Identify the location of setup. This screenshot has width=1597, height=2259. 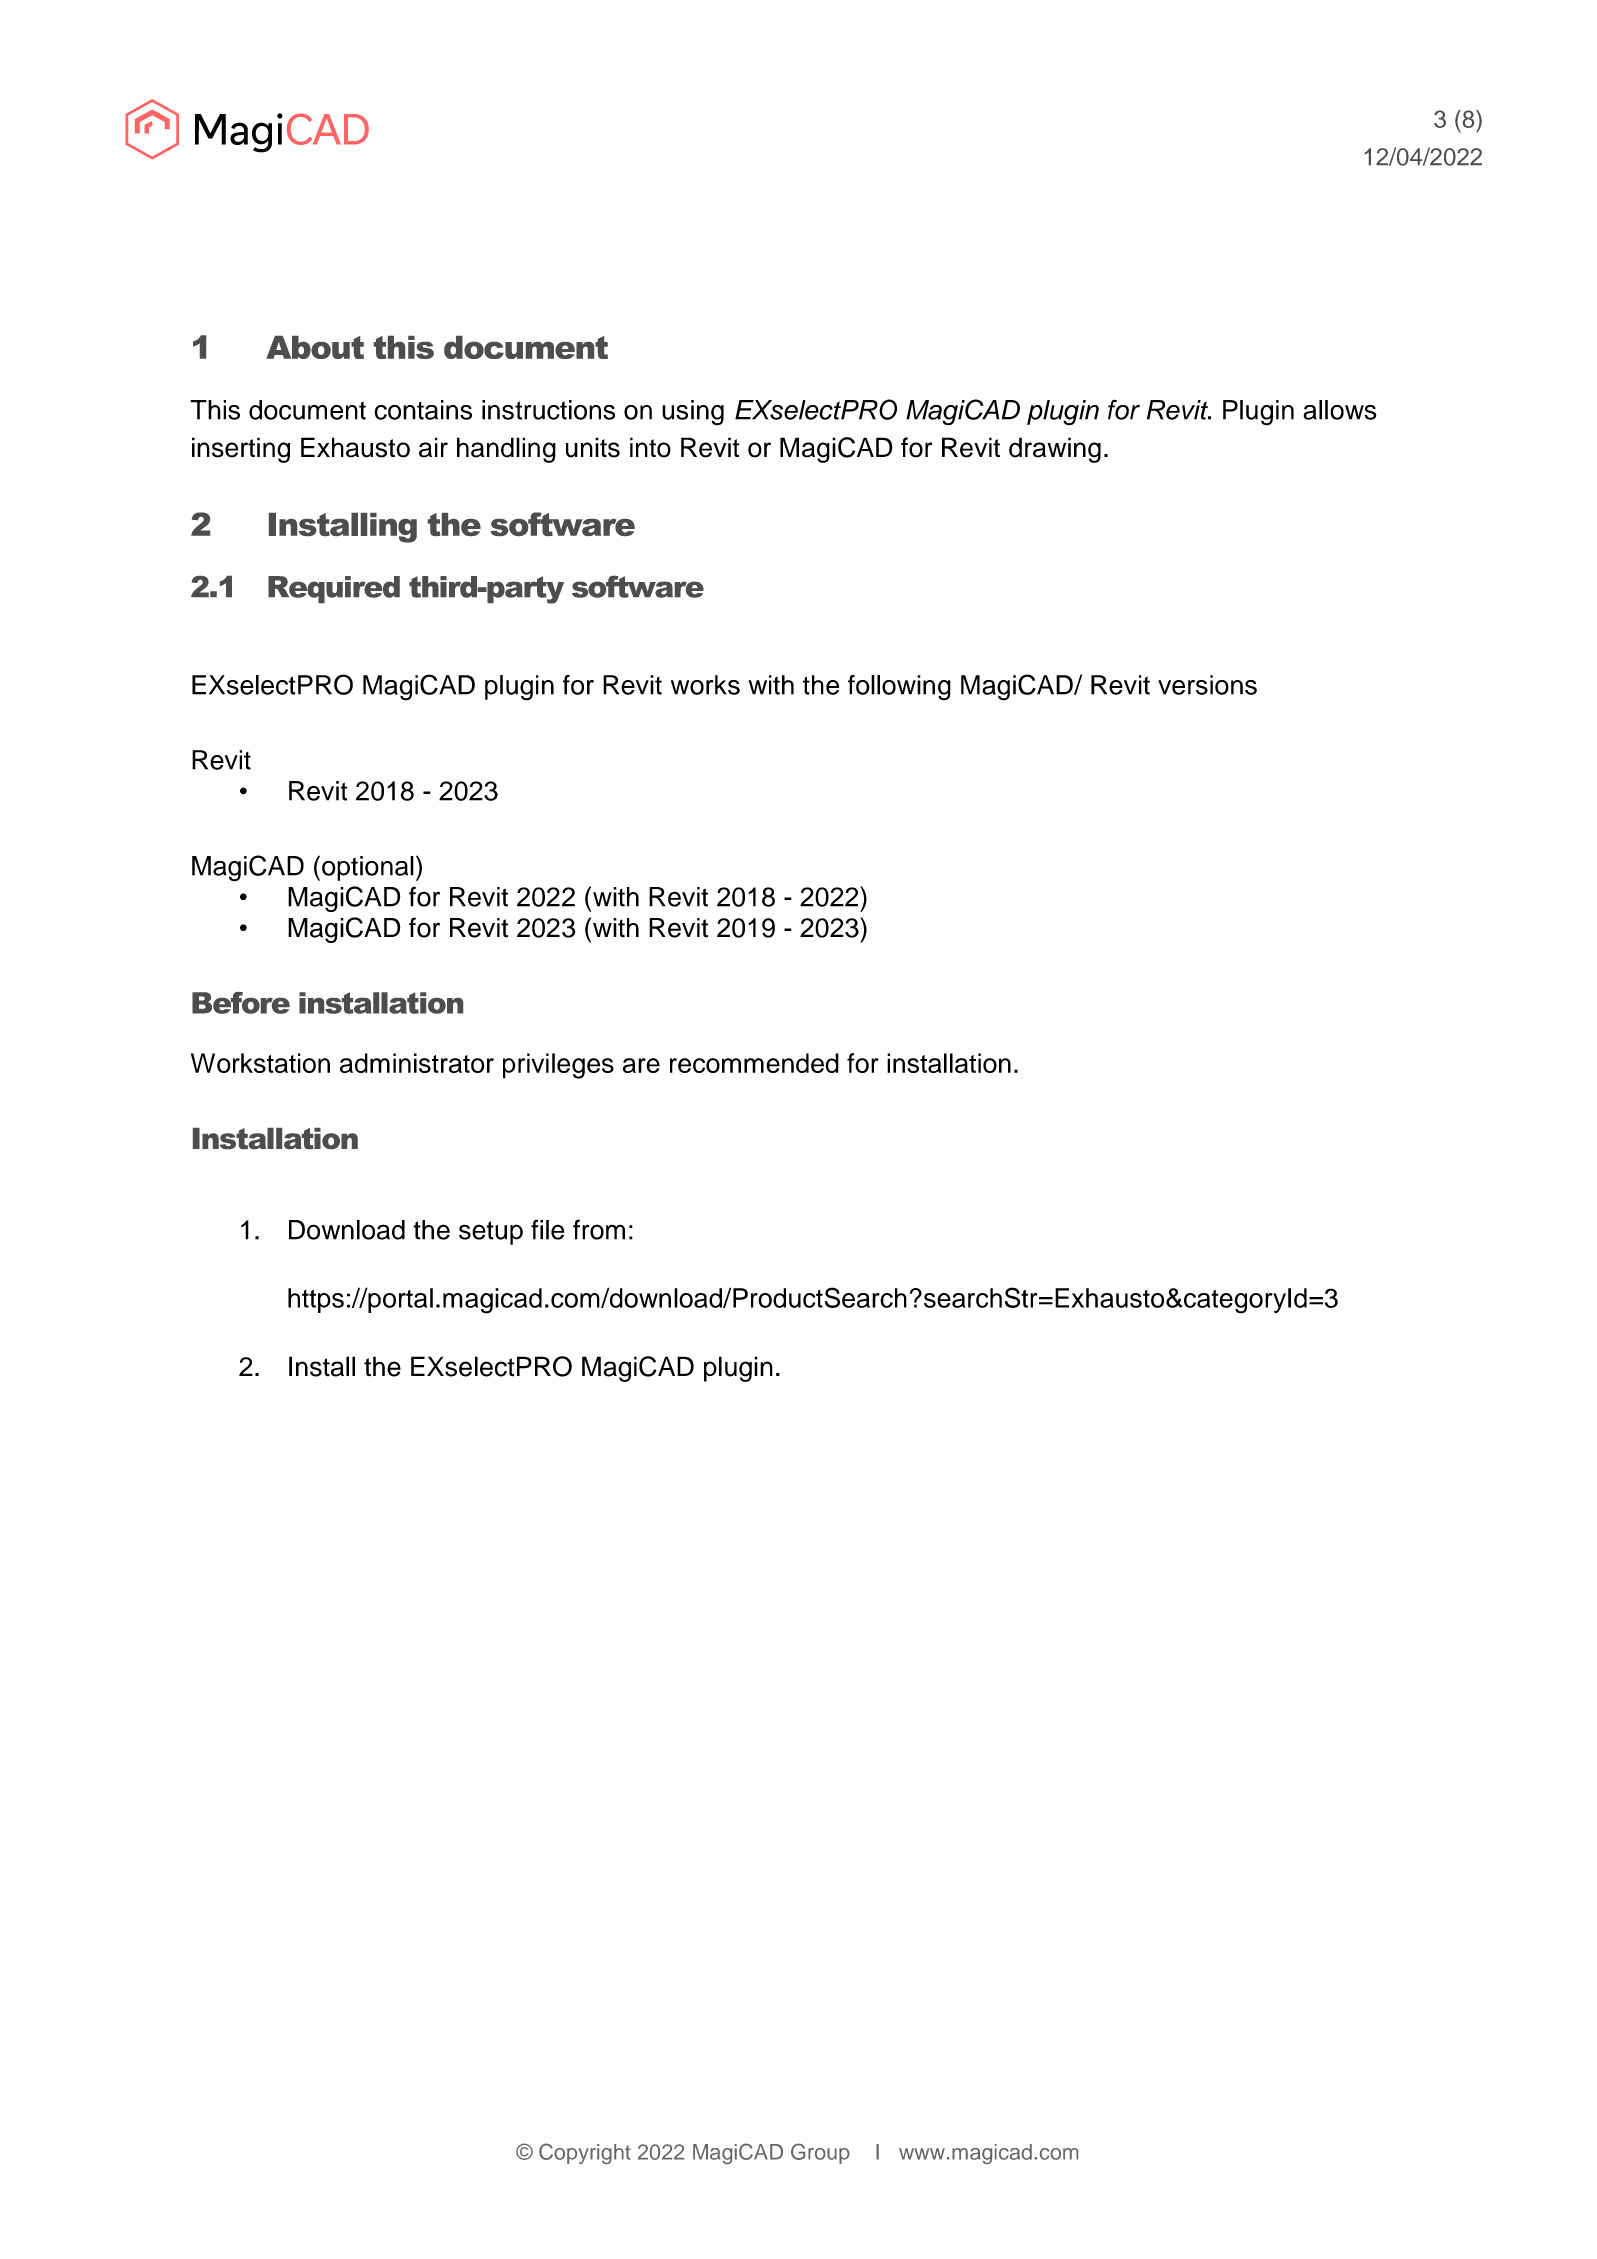
(491, 1233).
